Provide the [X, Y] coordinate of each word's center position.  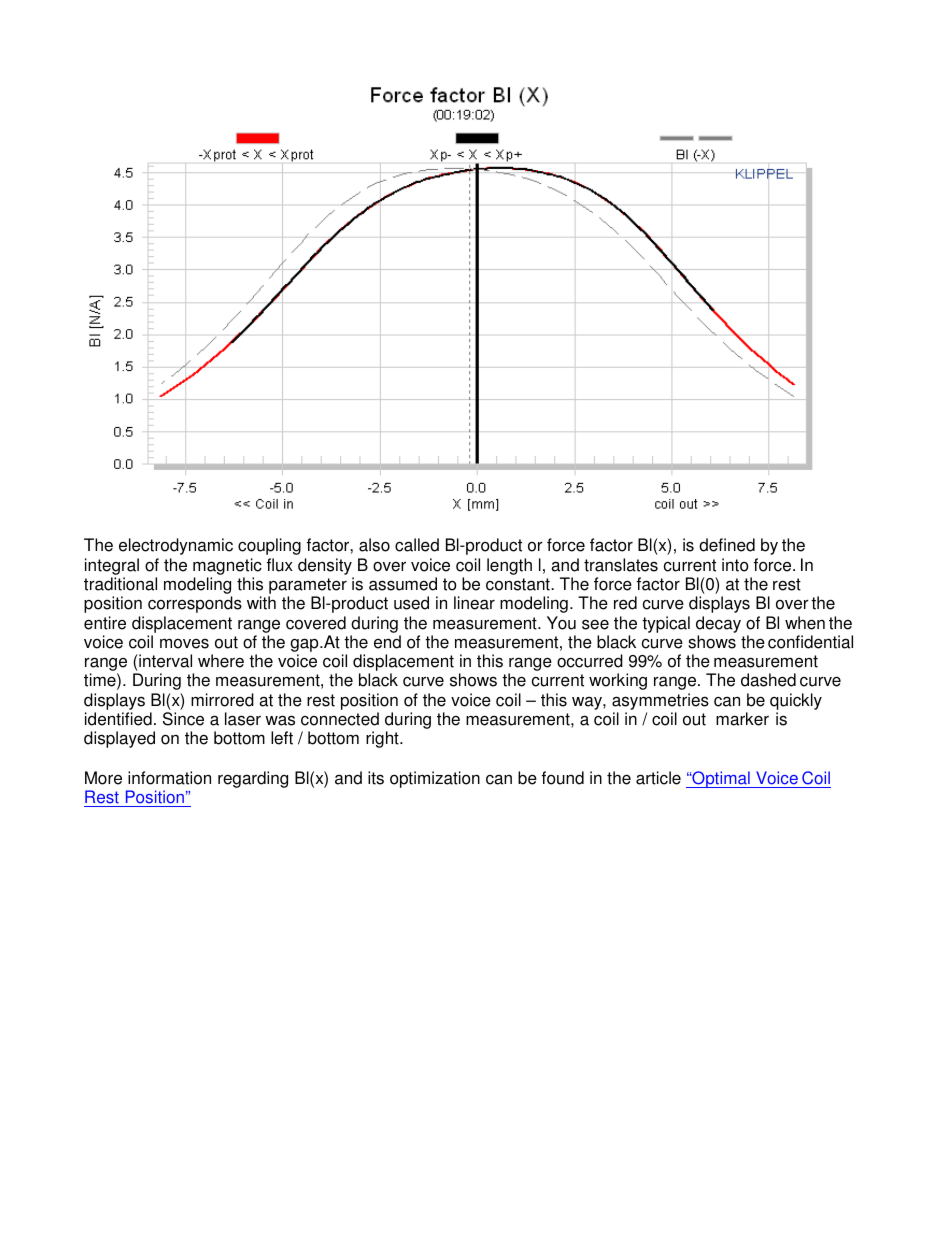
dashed [768, 680]
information [169, 778]
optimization [435, 779]
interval [164, 662]
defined [727, 545]
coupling [269, 546]
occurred [590, 661]
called [417, 545]
